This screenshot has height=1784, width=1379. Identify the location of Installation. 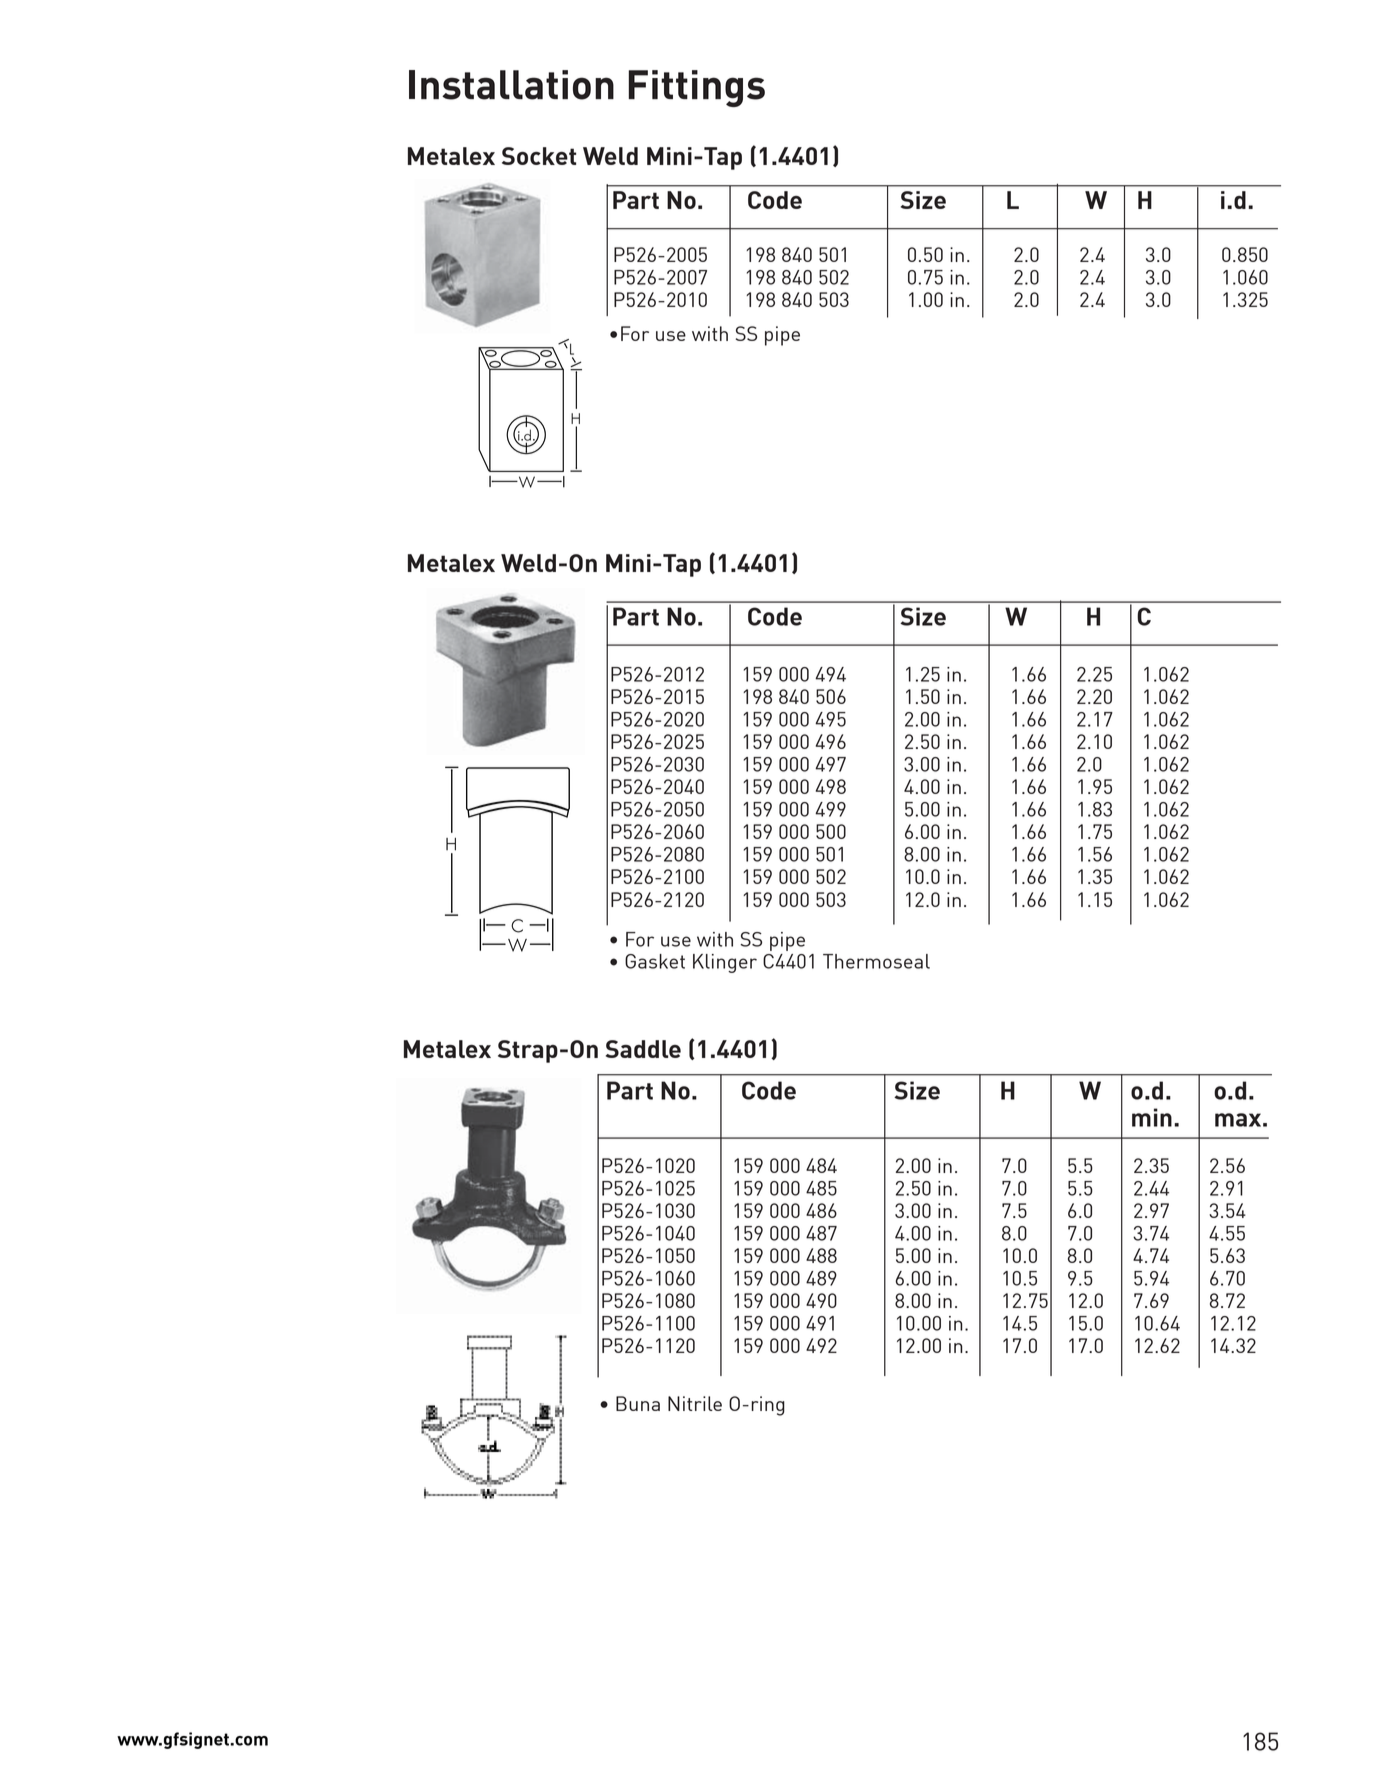
(511, 85).
